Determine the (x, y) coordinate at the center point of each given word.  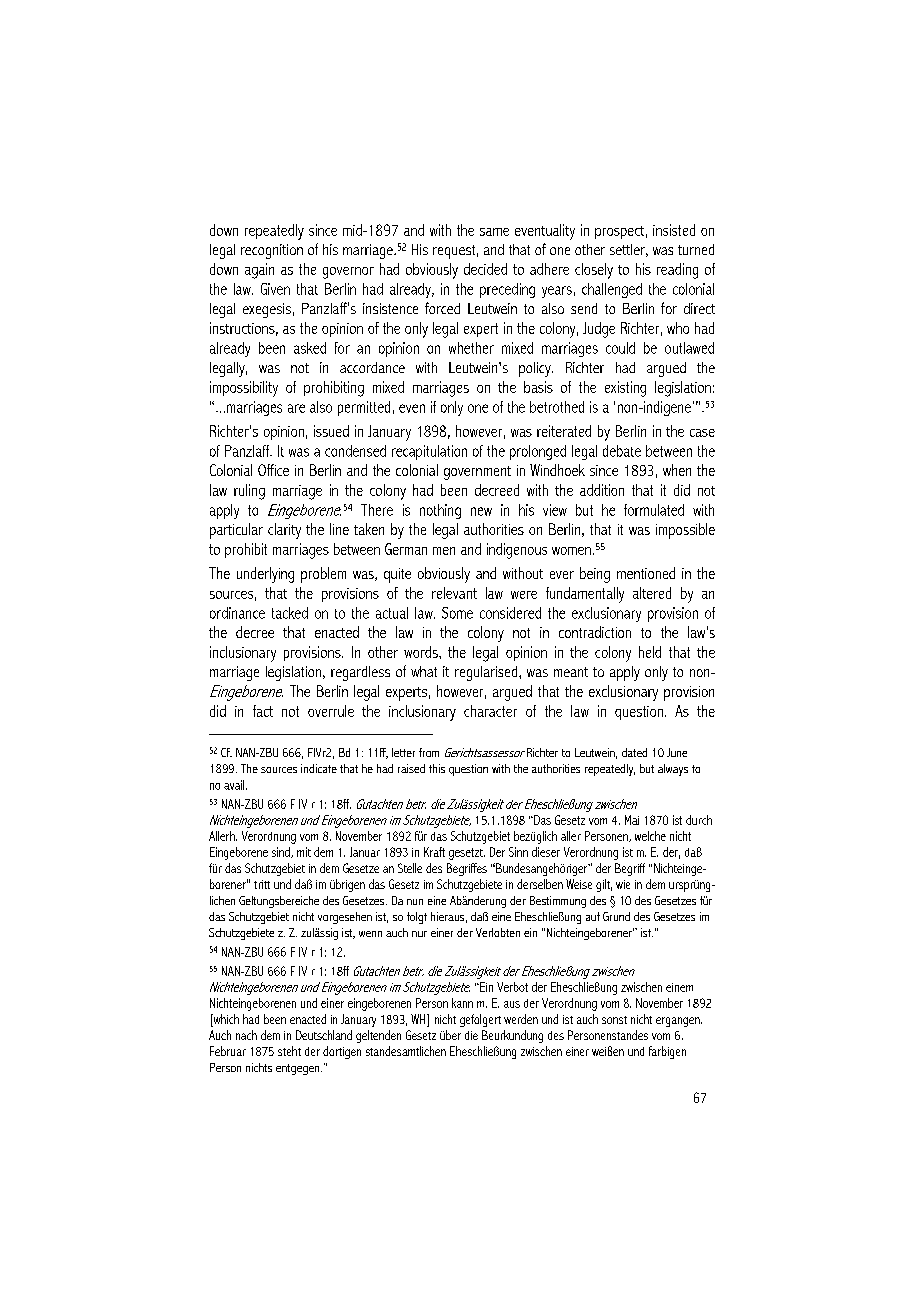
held (650, 652)
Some (457, 613)
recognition (272, 251)
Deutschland (324, 1035)
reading (677, 271)
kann (462, 1003)
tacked (290, 613)
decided (485, 269)
